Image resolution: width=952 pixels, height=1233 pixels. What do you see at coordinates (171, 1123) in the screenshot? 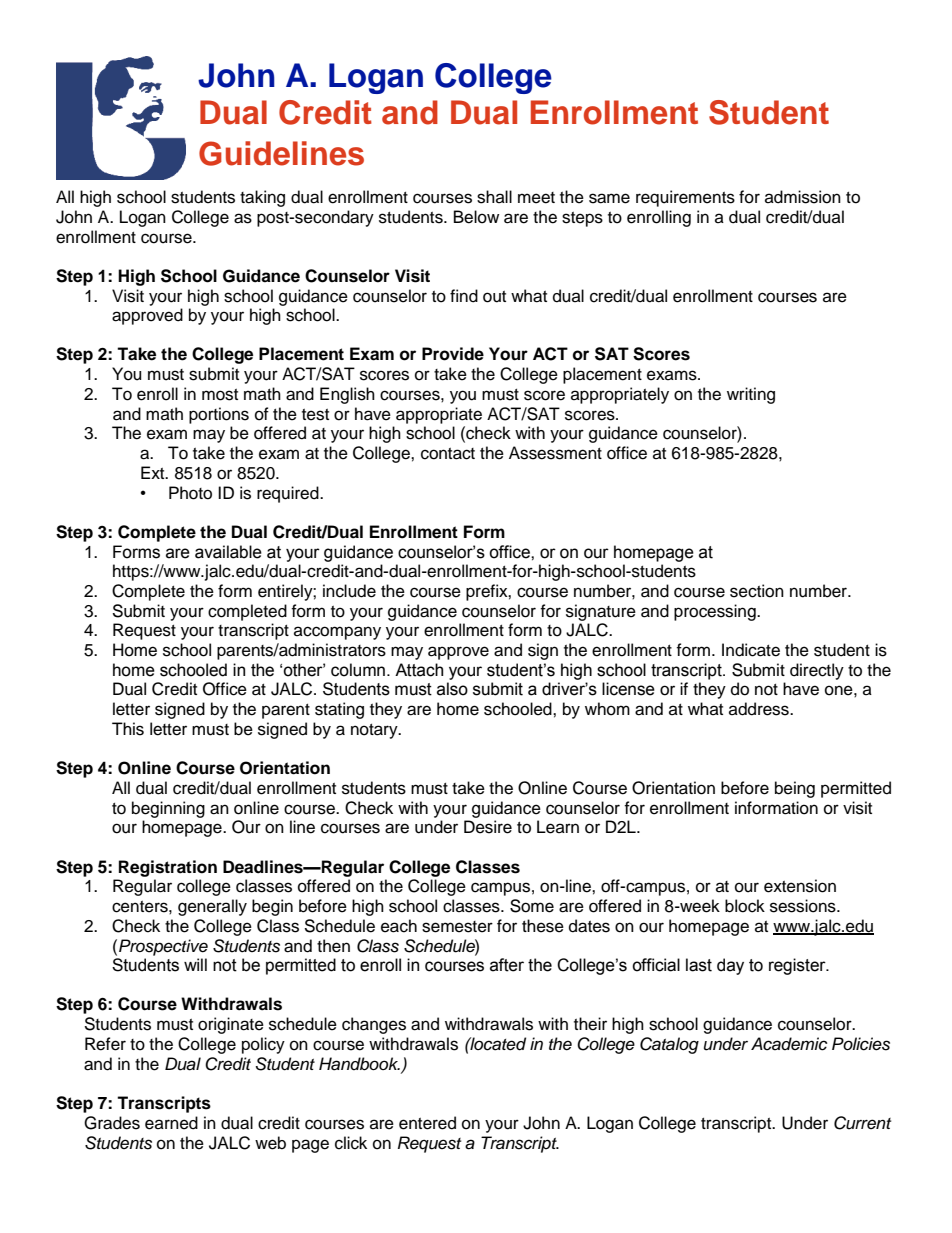
I see `earned` at bounding box center [171, 1123].
